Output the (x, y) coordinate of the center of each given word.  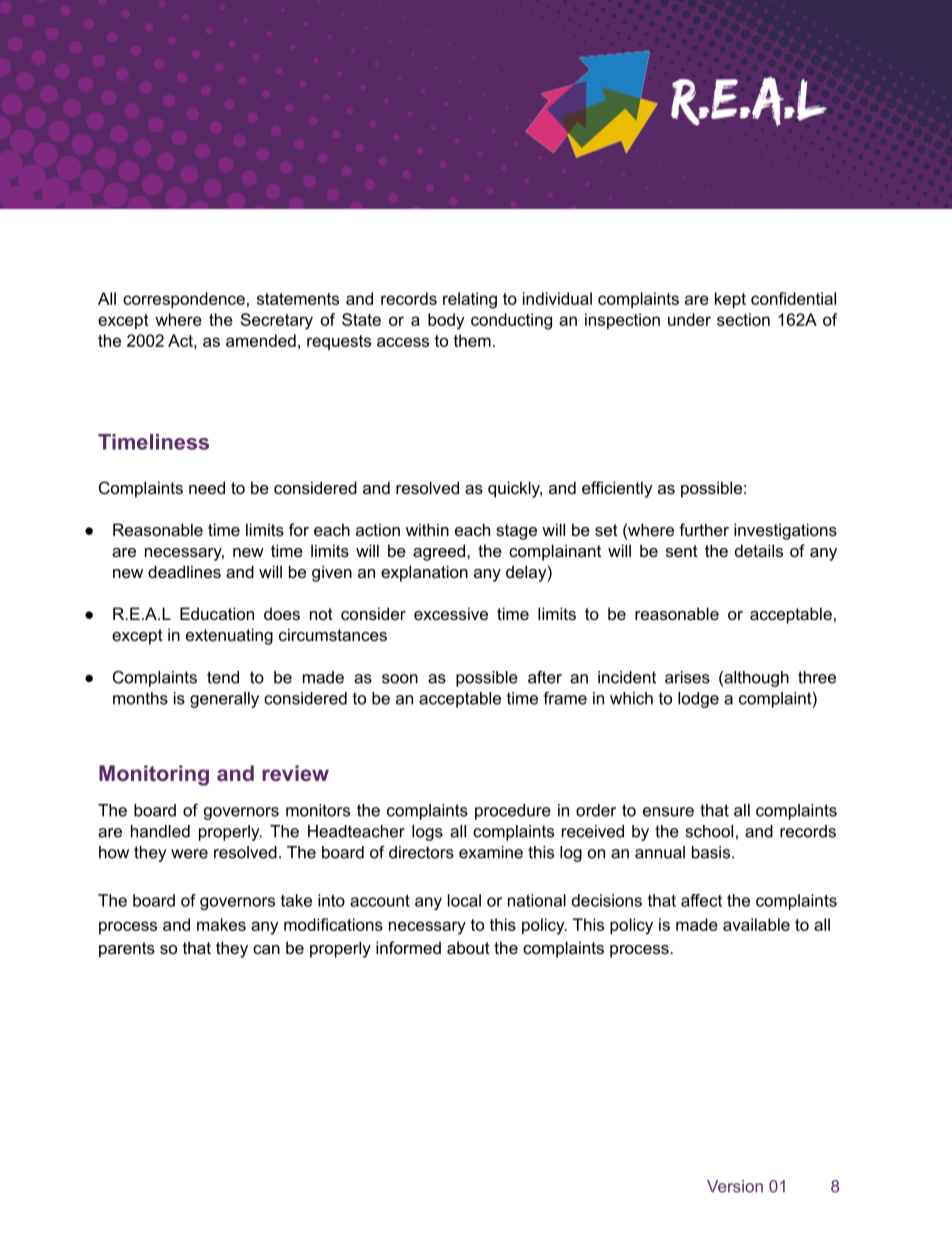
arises (687, 677)
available (756, 924)
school (709, 831)
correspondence (184, 300)
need (207, 487)
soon (400, 679)
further (704, 529)
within (427, 529)
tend (223, 677)
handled (160, 831)
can (266, 949)
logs (427, 833)
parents (127, 950)
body (446, 321)
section (743, 319)
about (468, 947)
